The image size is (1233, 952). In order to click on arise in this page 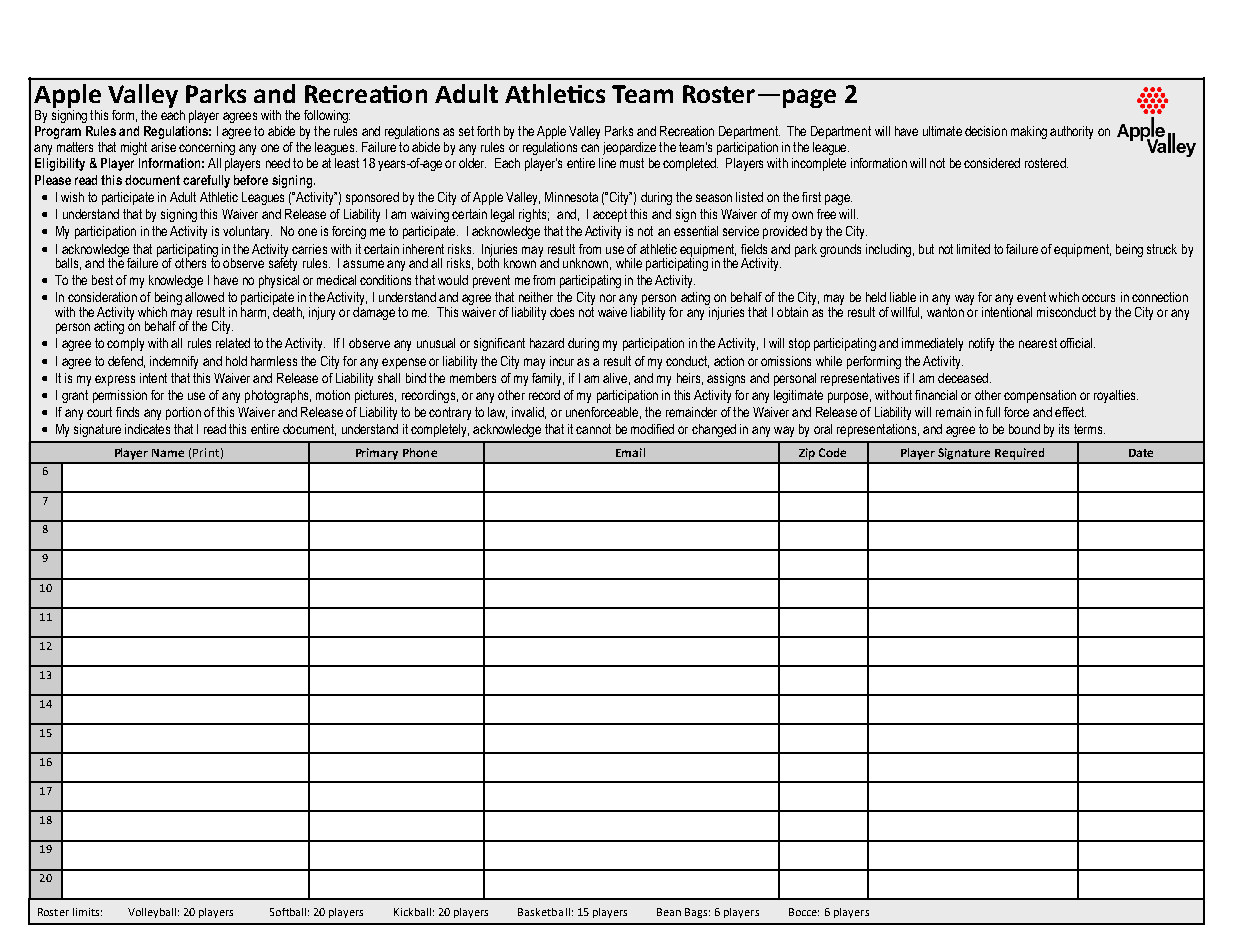, I will do `click(163, 147)`.
